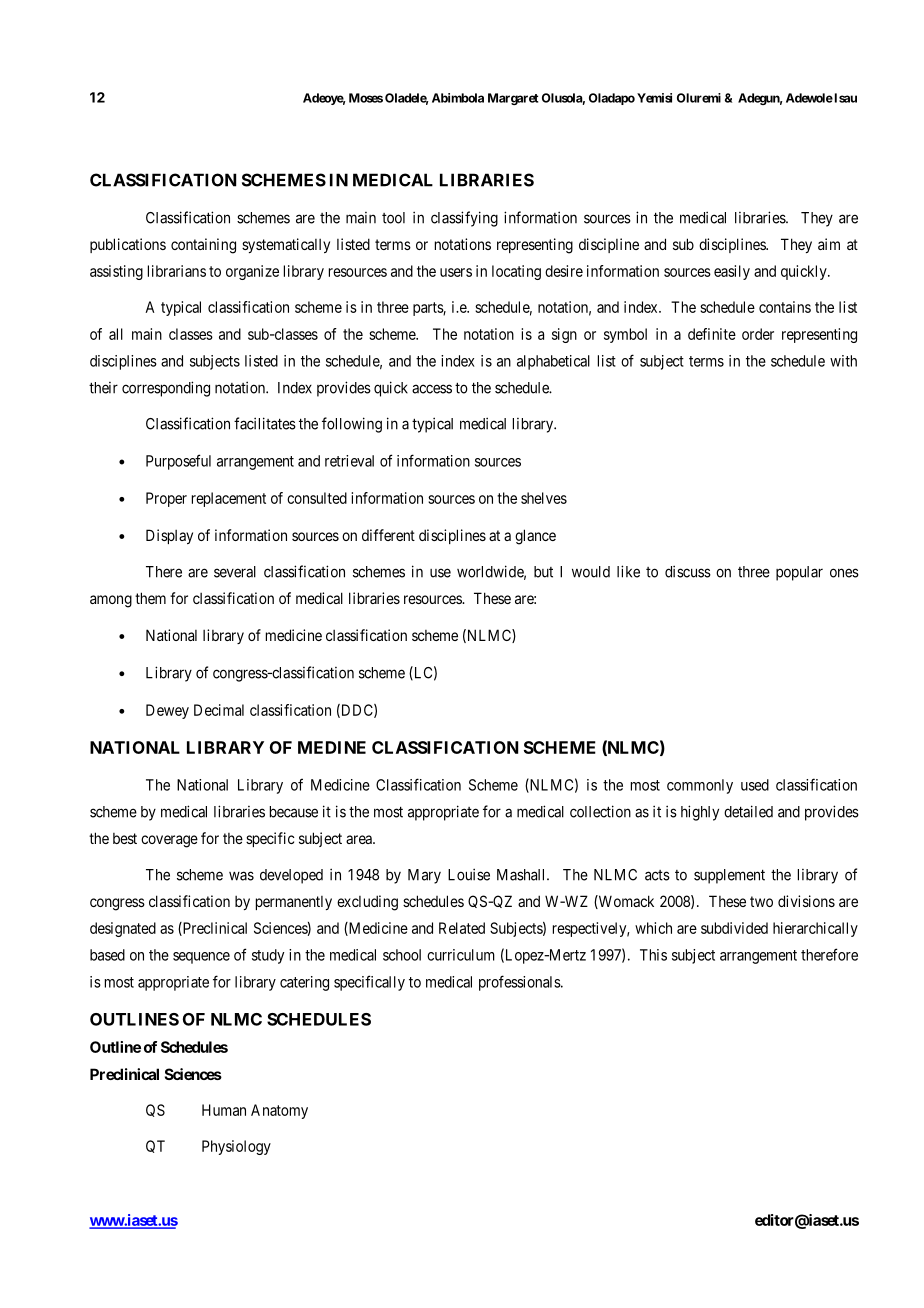  Describe the element at coordinates (279, 1111) in the image. I see `Anatomy` at that location.
